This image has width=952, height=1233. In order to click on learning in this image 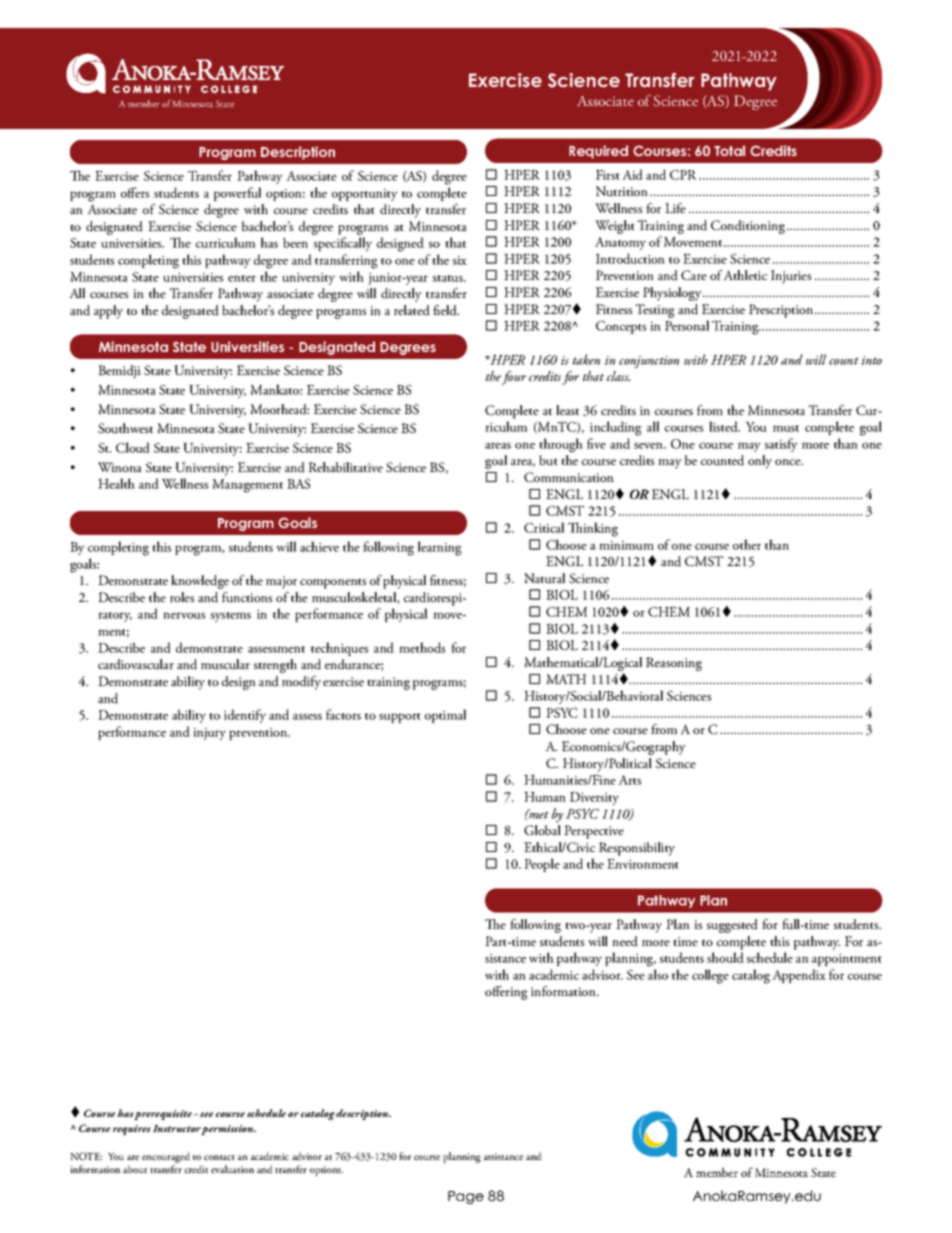, I will do `click(440, 548)`.
